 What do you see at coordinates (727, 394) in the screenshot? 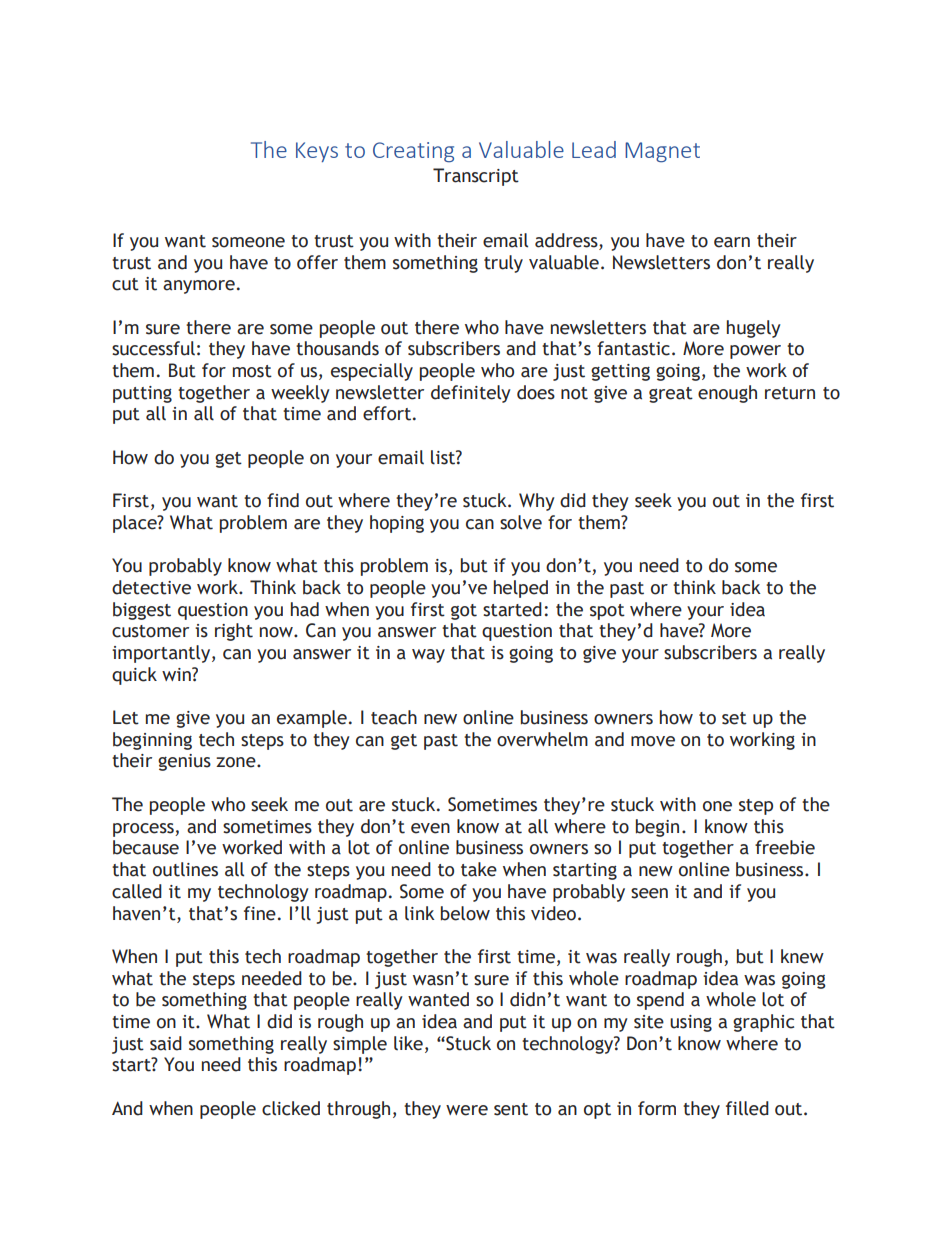
I see `enough` at bounding box center [727, 394].
